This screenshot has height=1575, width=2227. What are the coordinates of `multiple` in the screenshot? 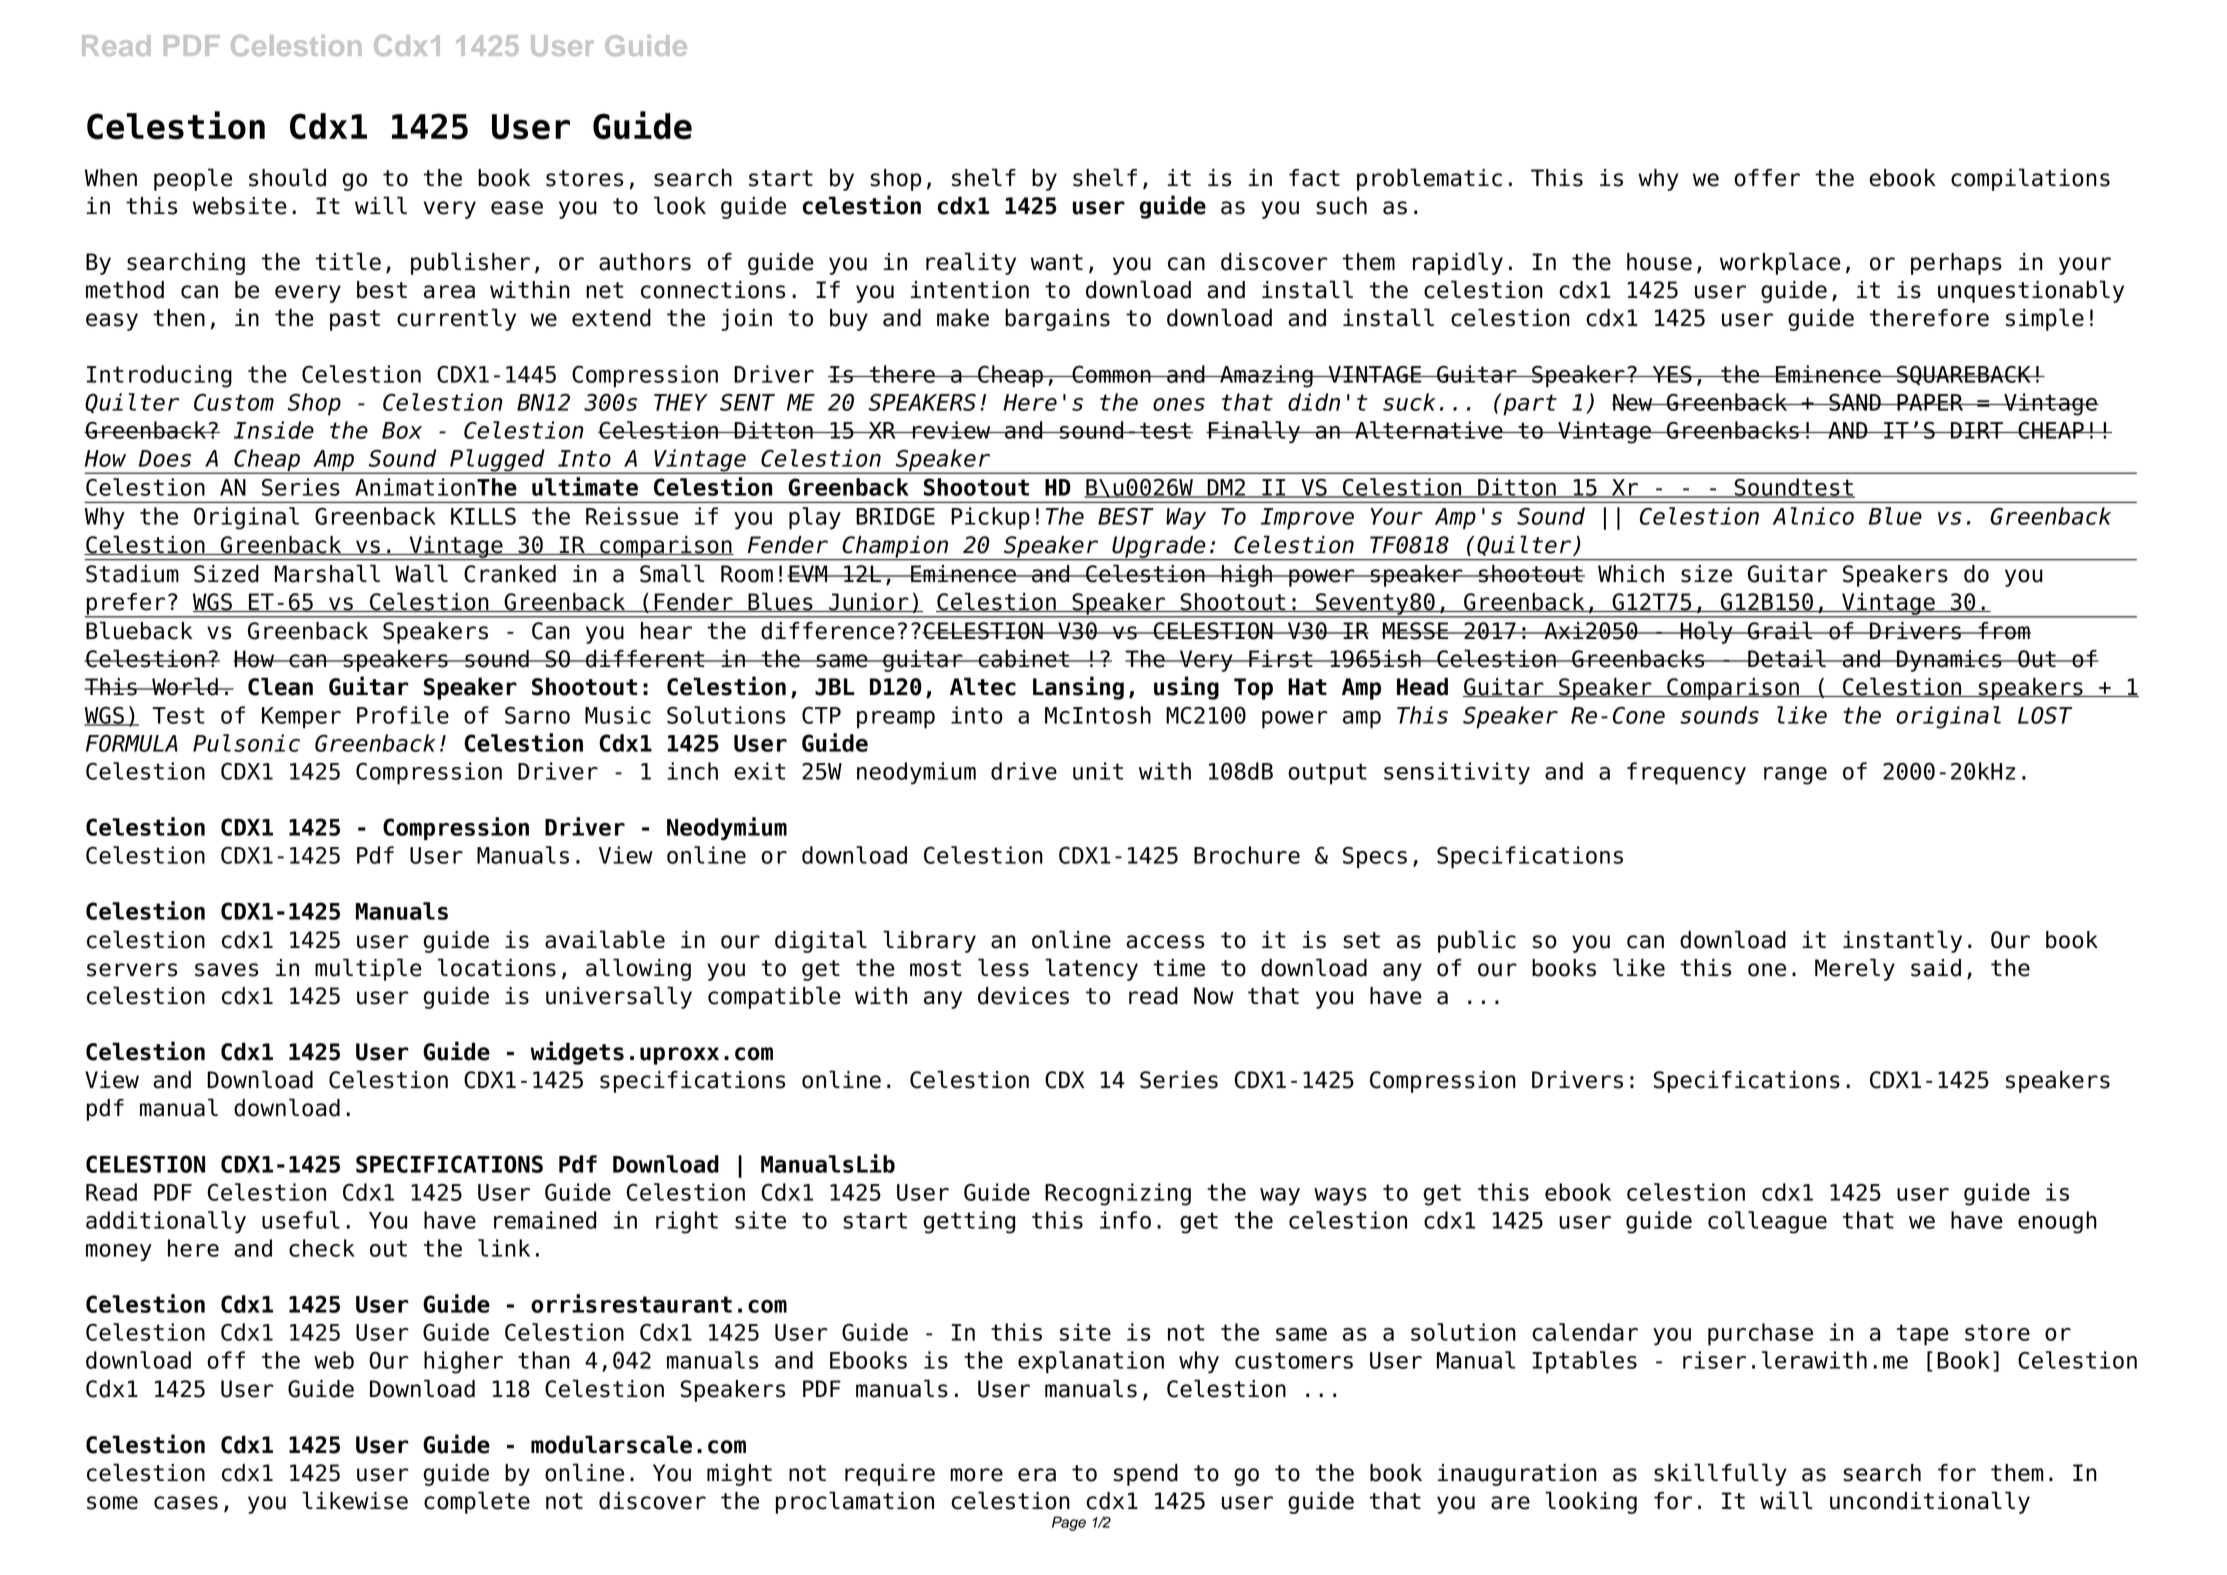 It's located at (368, 969).
